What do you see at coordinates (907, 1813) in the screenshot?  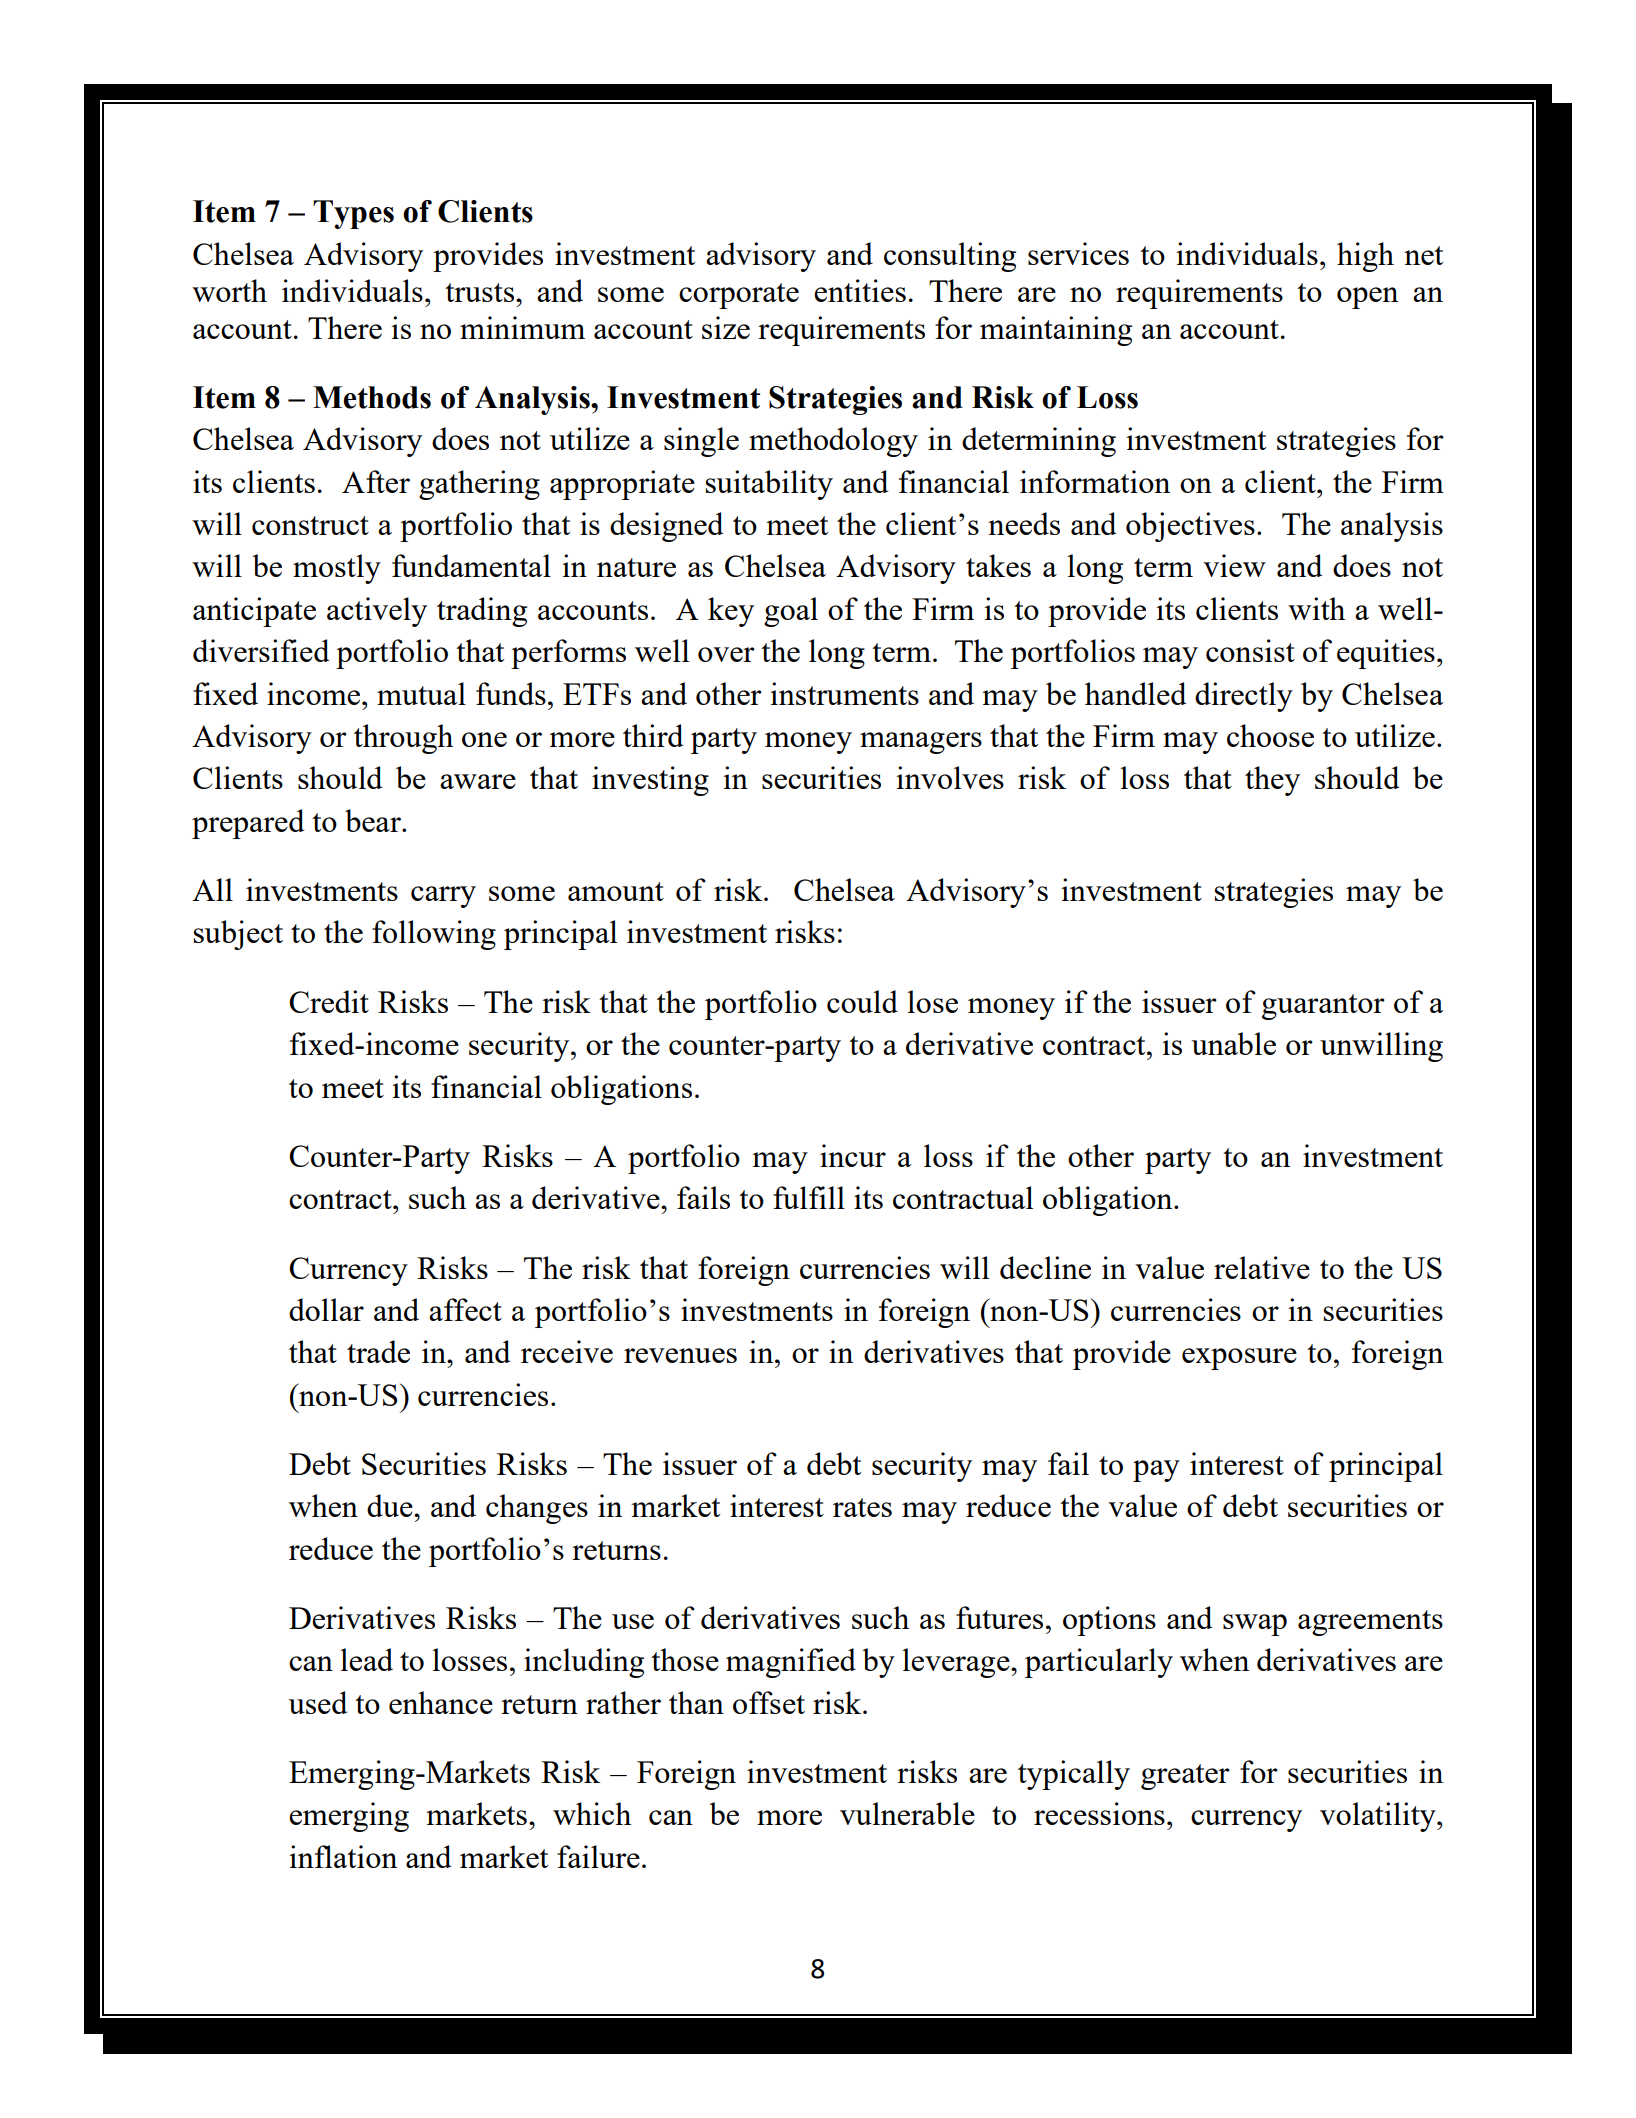 I see `vulnerable` at bounding box center [907, 1813].
